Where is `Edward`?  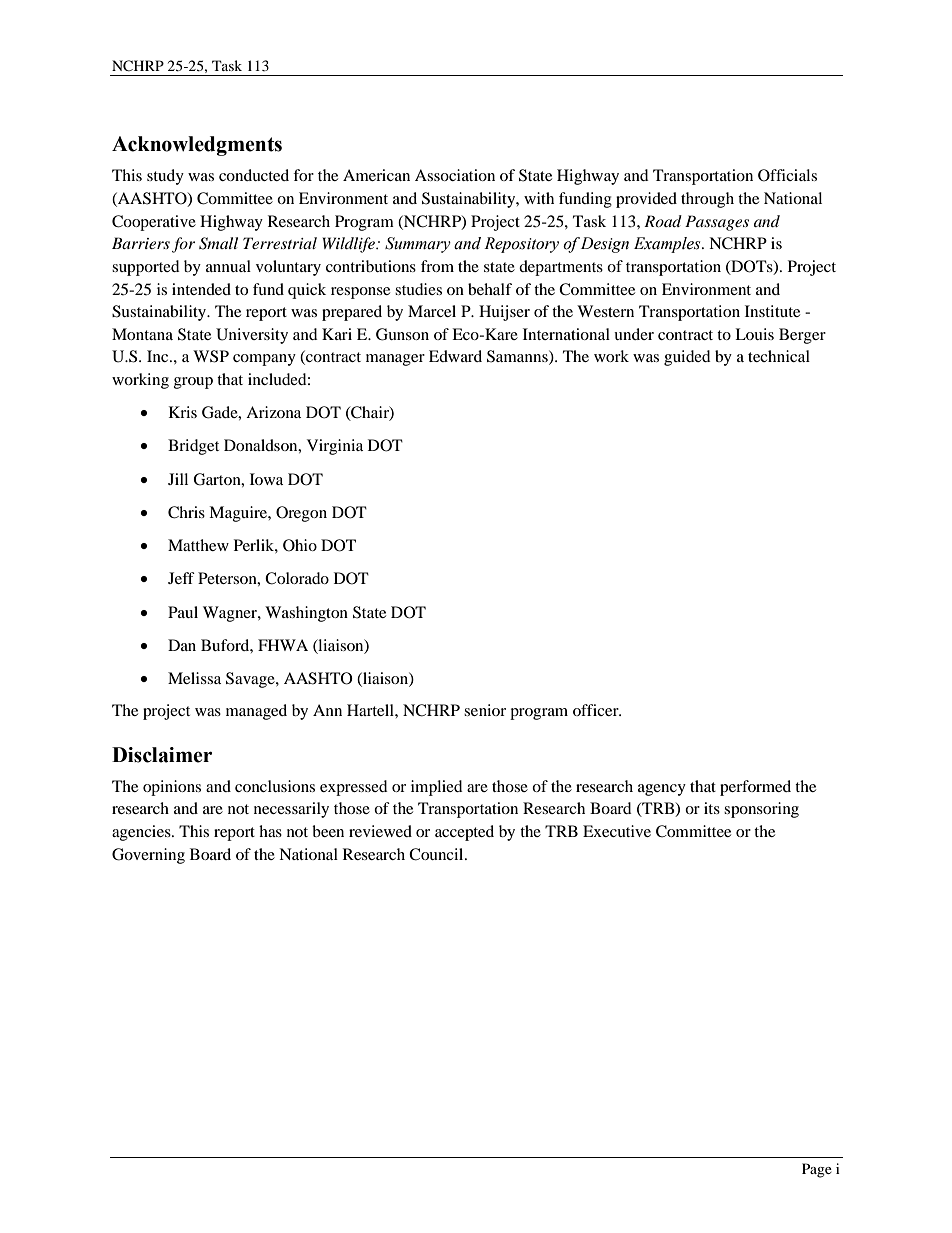
Edward is located at coordinates (455, 356).
